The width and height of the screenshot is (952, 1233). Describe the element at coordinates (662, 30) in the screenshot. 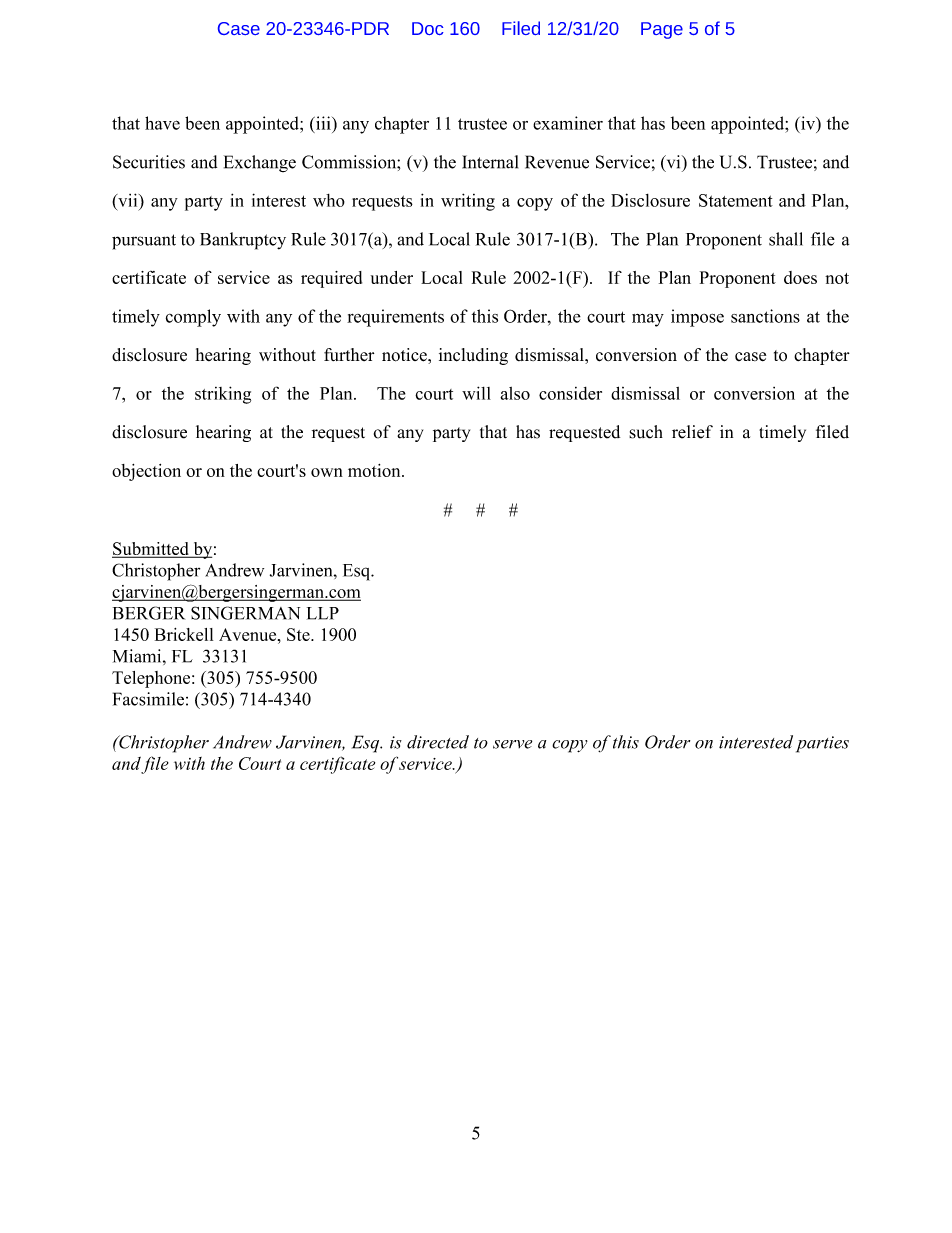

I see `Page` at that location.
